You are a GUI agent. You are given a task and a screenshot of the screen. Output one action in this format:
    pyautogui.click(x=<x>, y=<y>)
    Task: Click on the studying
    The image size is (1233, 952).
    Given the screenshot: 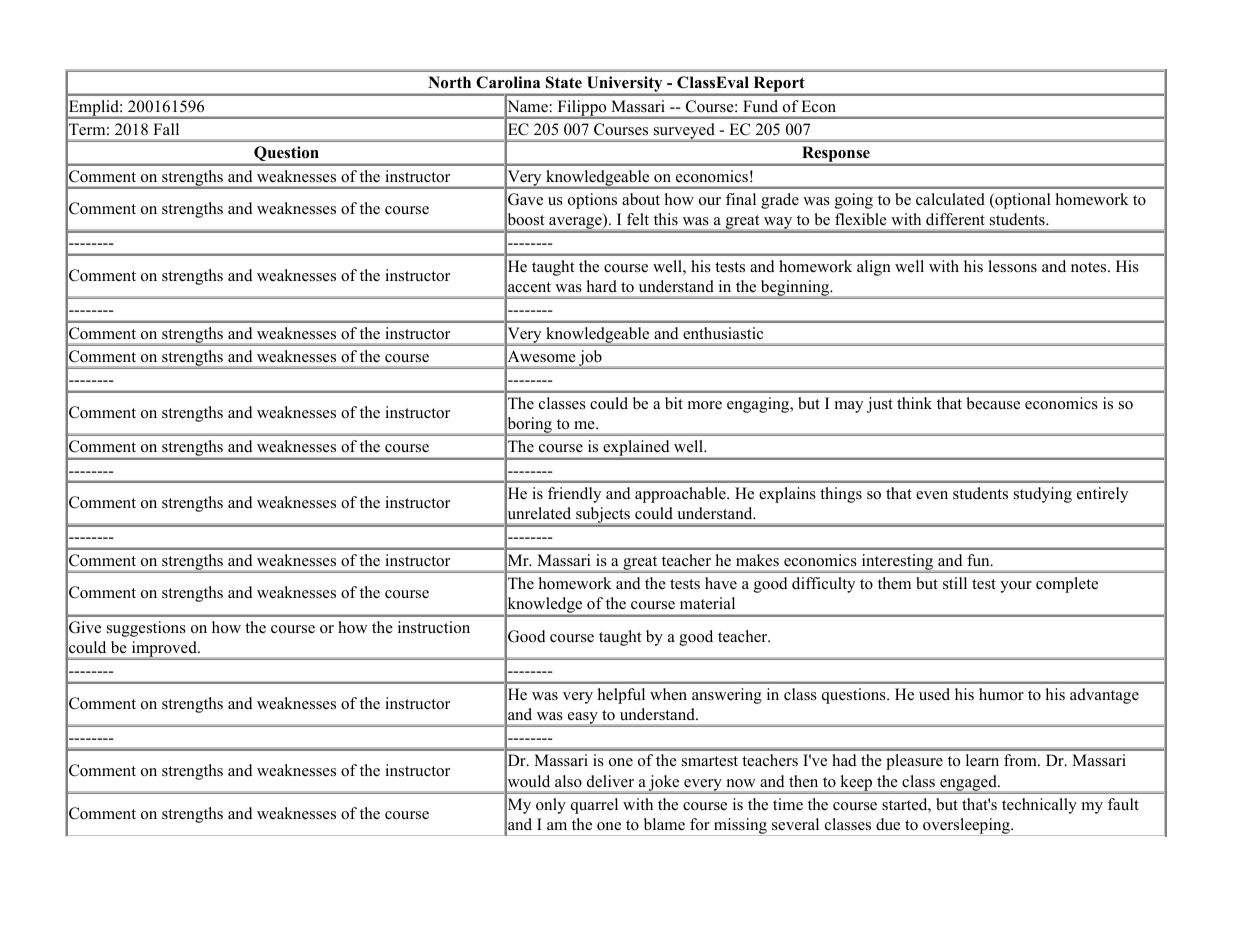 What is the action you would take?
    pyautogui.click(x=1043, y=495)
